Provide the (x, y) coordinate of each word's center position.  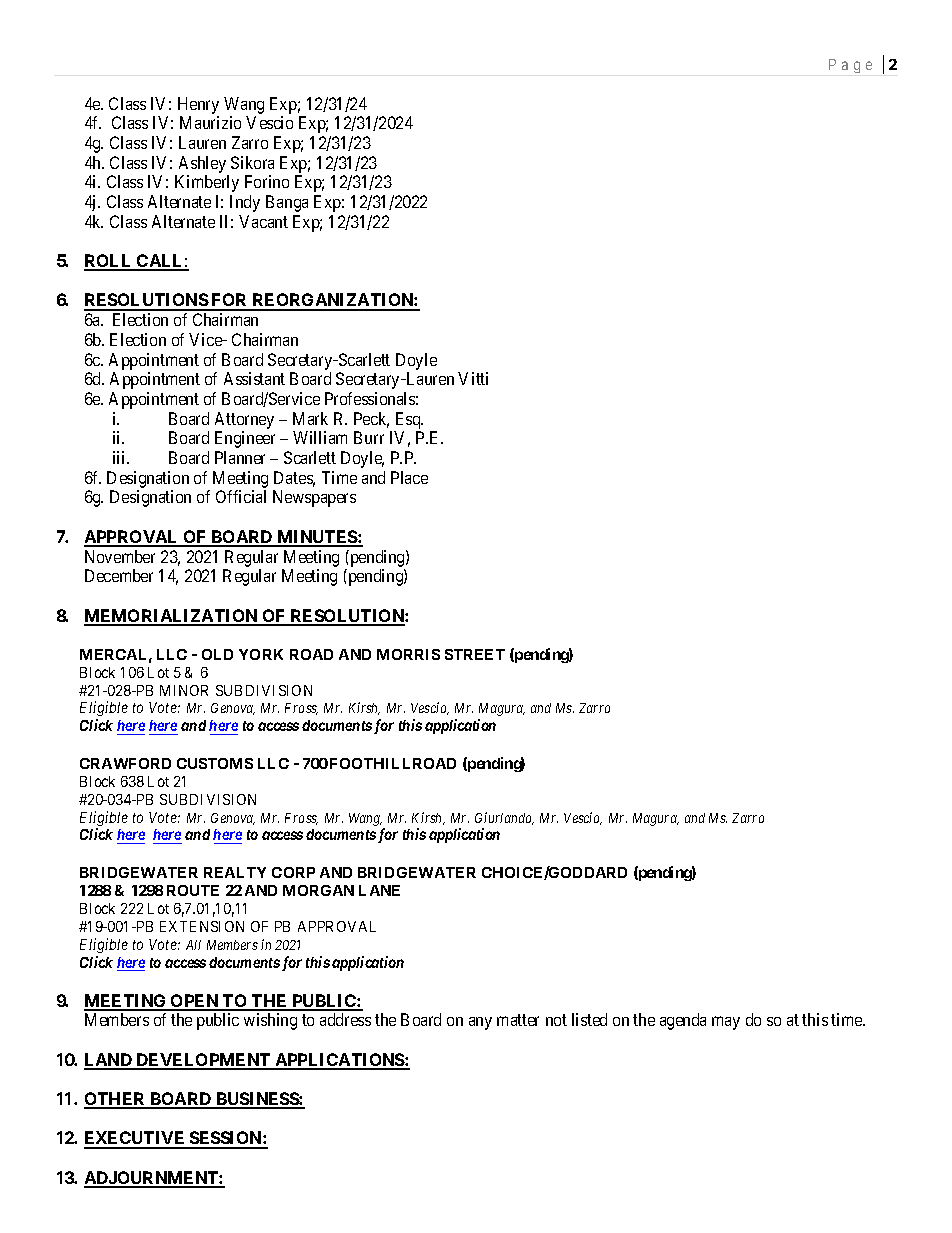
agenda (683, 1021)
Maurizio (210, 122)
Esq (409, 420)
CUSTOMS (215, 763)
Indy (245, 203)
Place (409, 477)
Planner (240, 457)
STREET (475, 654)
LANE (379, 890)
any (480, 1023)
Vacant (263, 221)
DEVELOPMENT (203, 1061)
